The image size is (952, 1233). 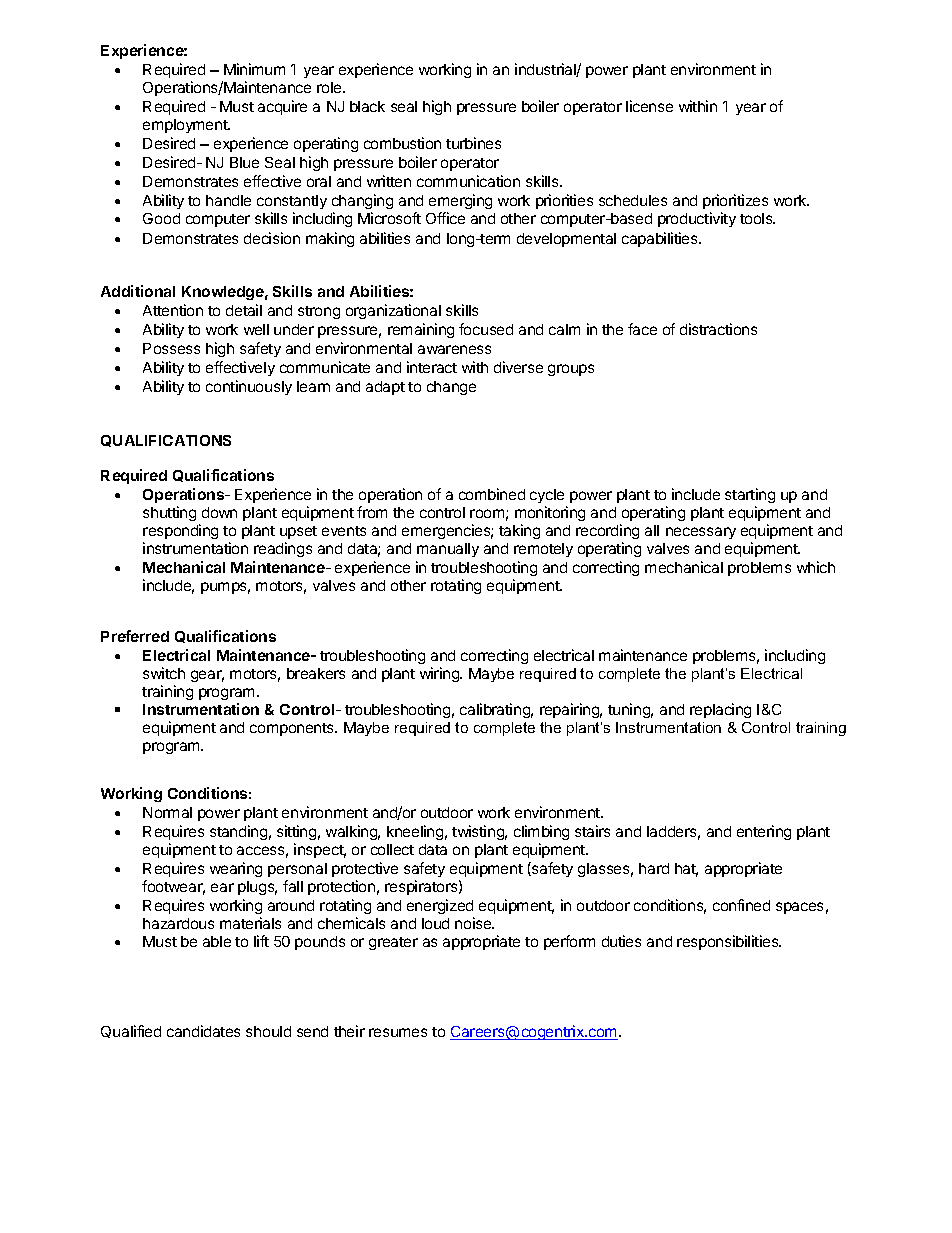 What do you see at coordinates (398, 1032) in the page?
I see `resumes` at bounding box center [398, 1032].
